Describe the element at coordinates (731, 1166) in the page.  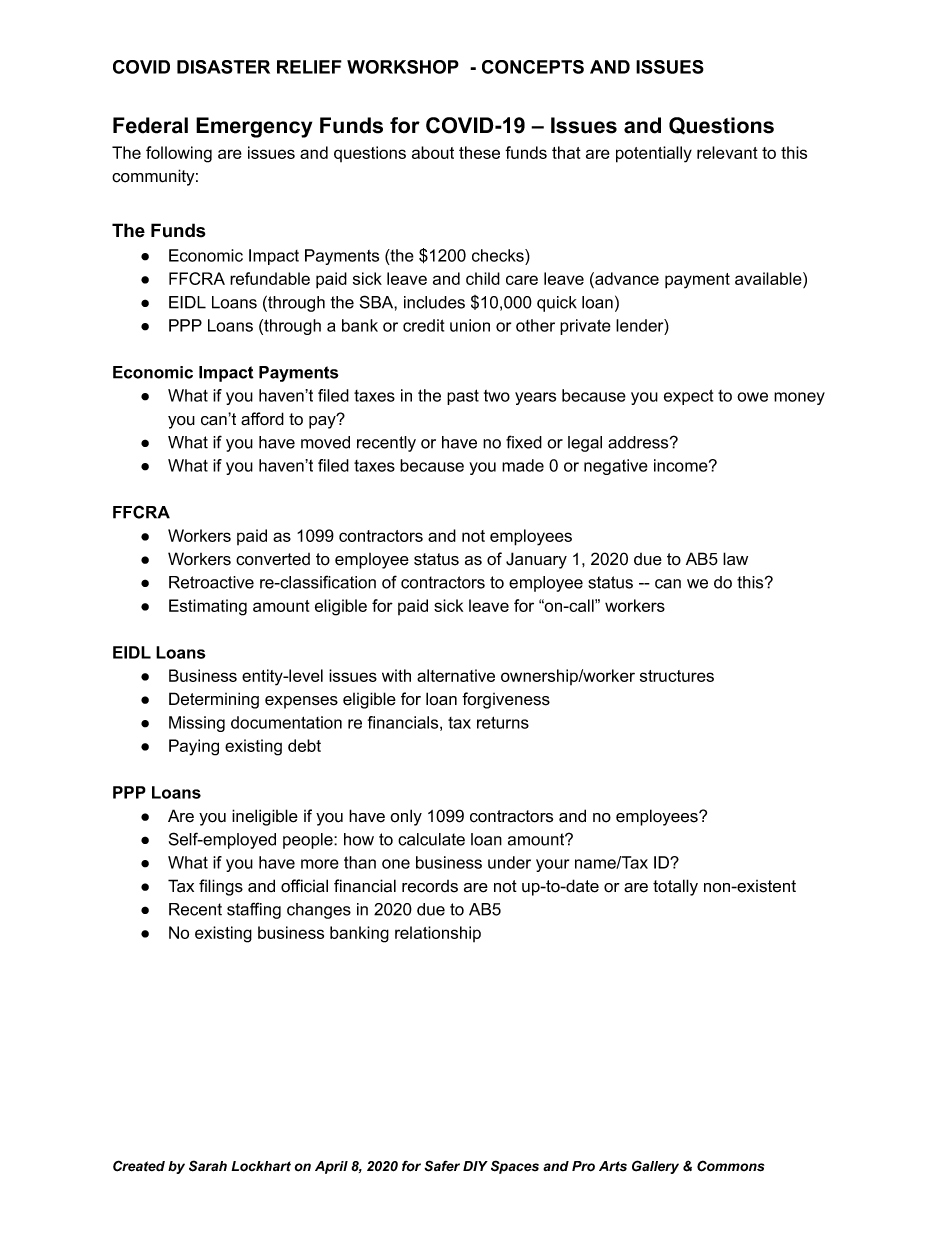
I see `Commons` at that location.
